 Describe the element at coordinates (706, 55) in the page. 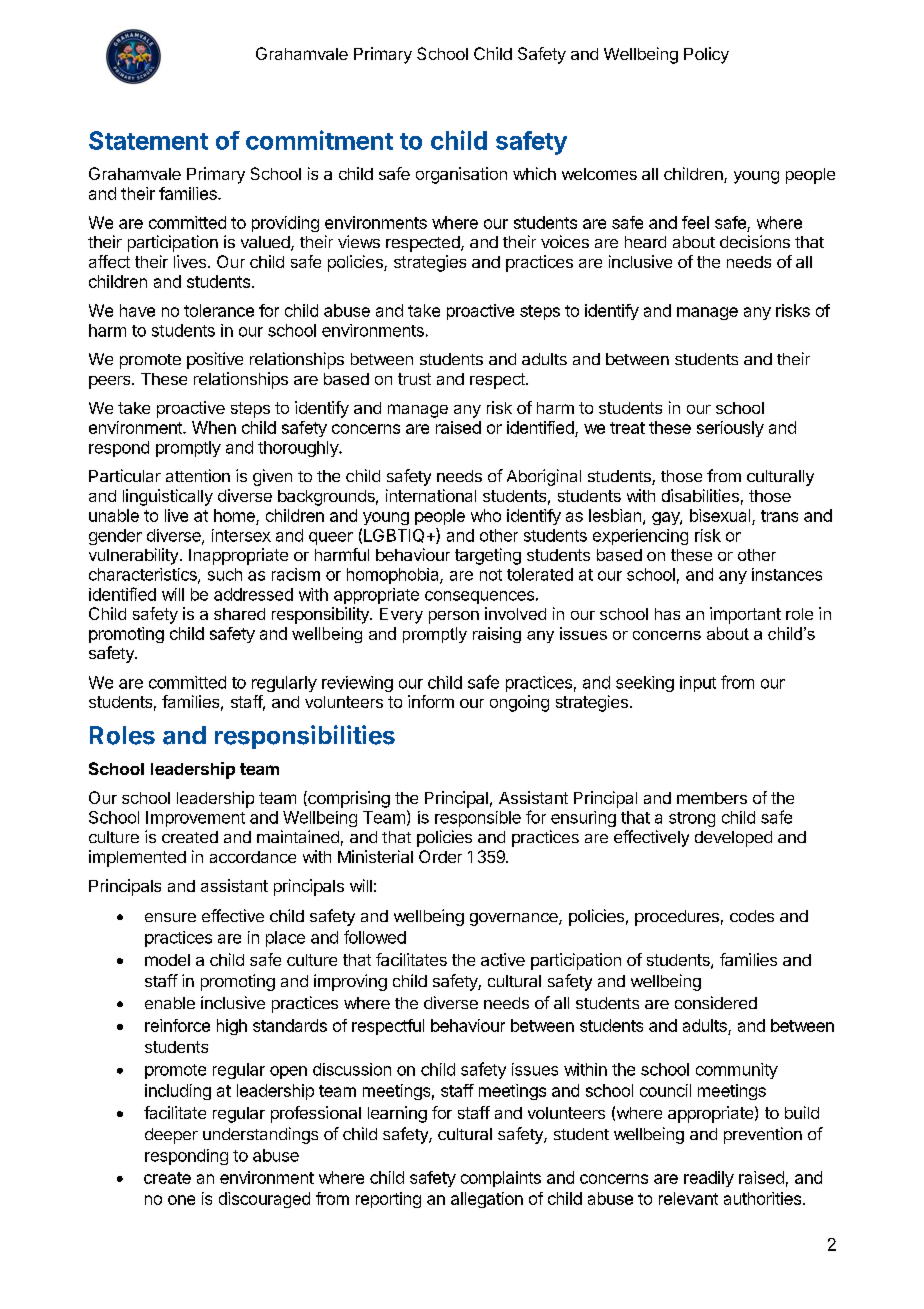

I see `Policy` at that location.
